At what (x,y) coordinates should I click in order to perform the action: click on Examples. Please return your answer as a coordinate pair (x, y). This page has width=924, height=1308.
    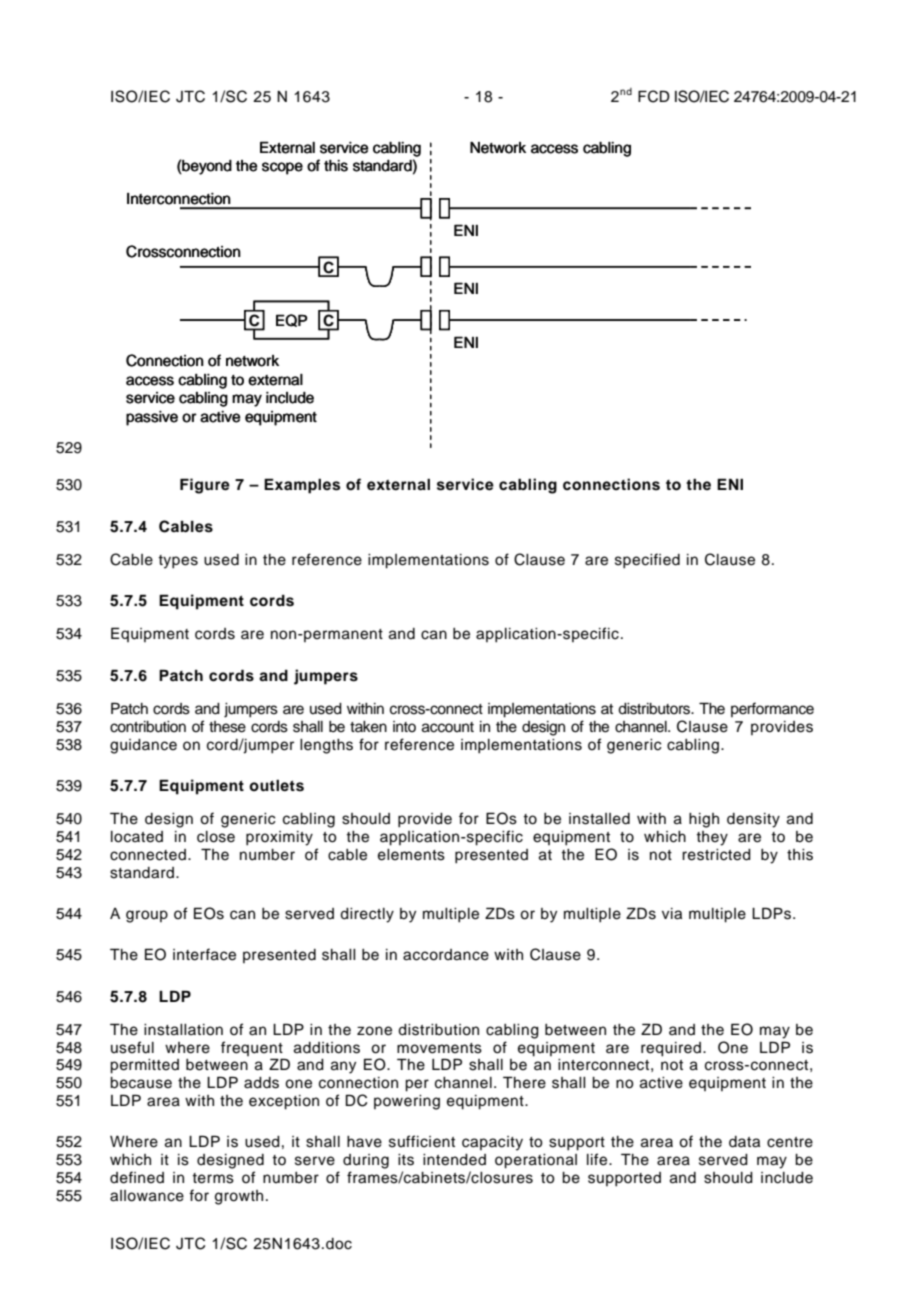
    Looking at the image, I should click on (302, 486).
